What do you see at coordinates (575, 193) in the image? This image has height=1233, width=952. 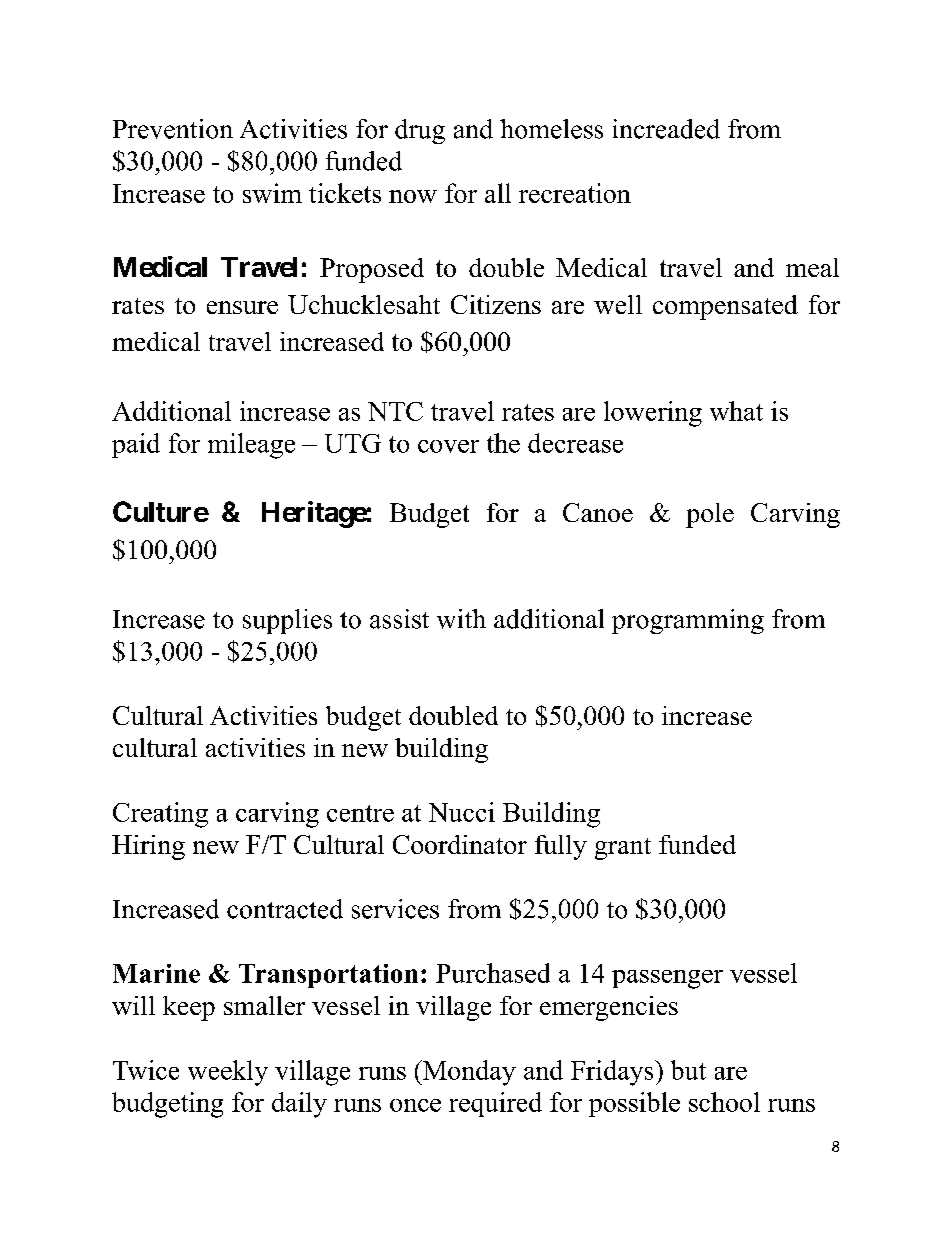 I see `recreation` at bounding box center [575, 193].
